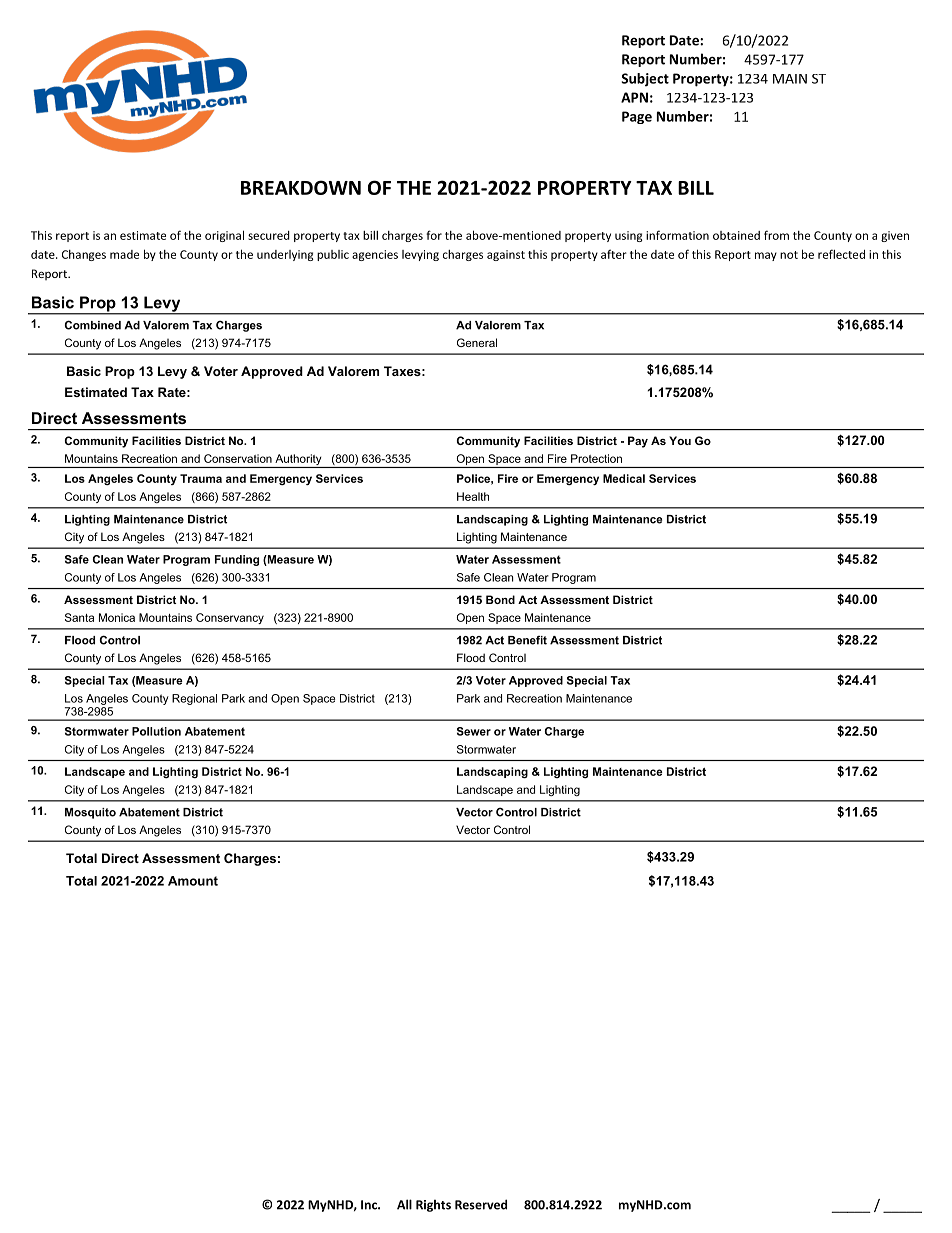 The height and width of the screenshot is (1233, 952). I want to click on APN, so click(634, 97).
